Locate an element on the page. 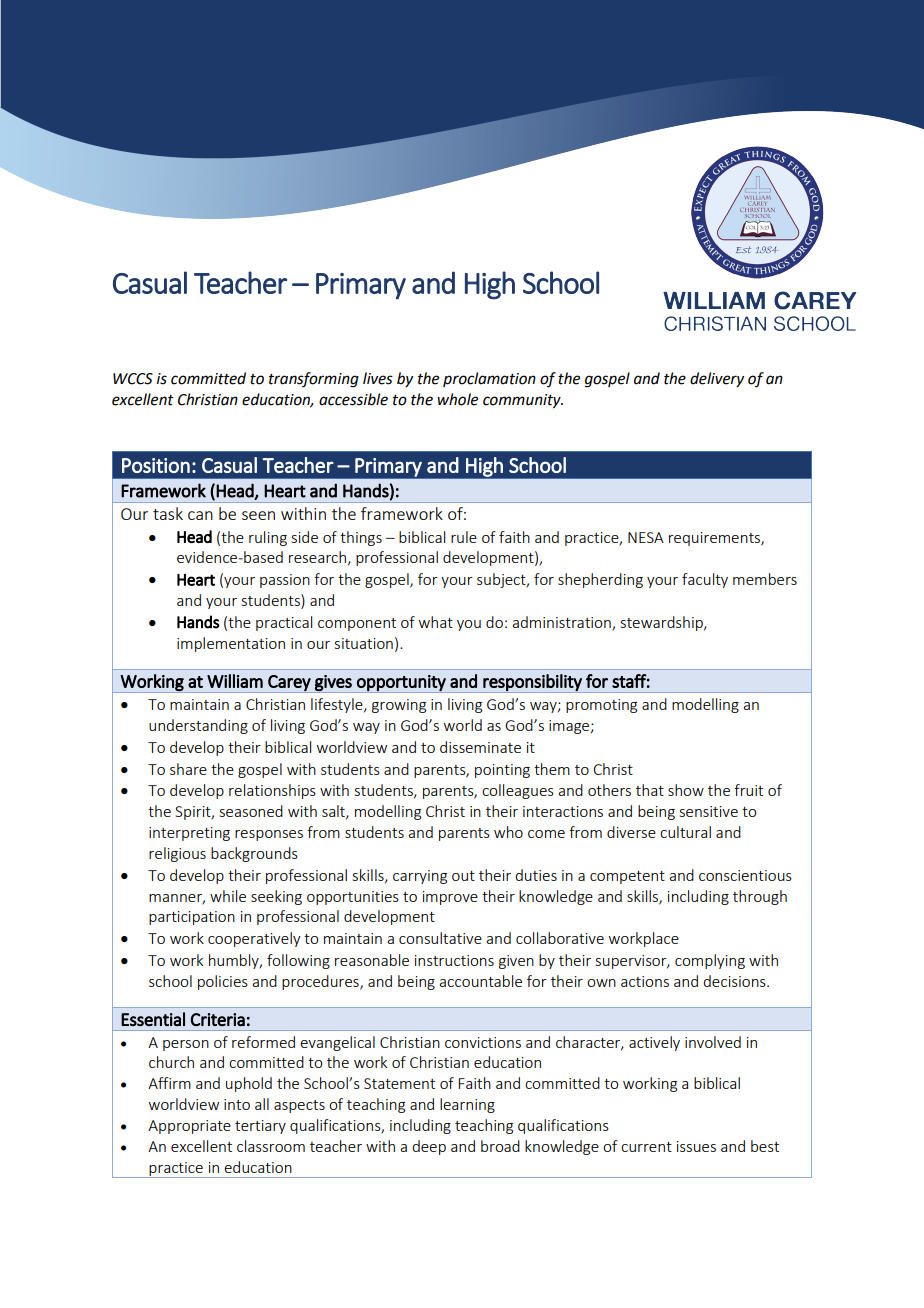 The height and width of the page is (1308, 924). disseminate is located at coordinates (480, 747).
